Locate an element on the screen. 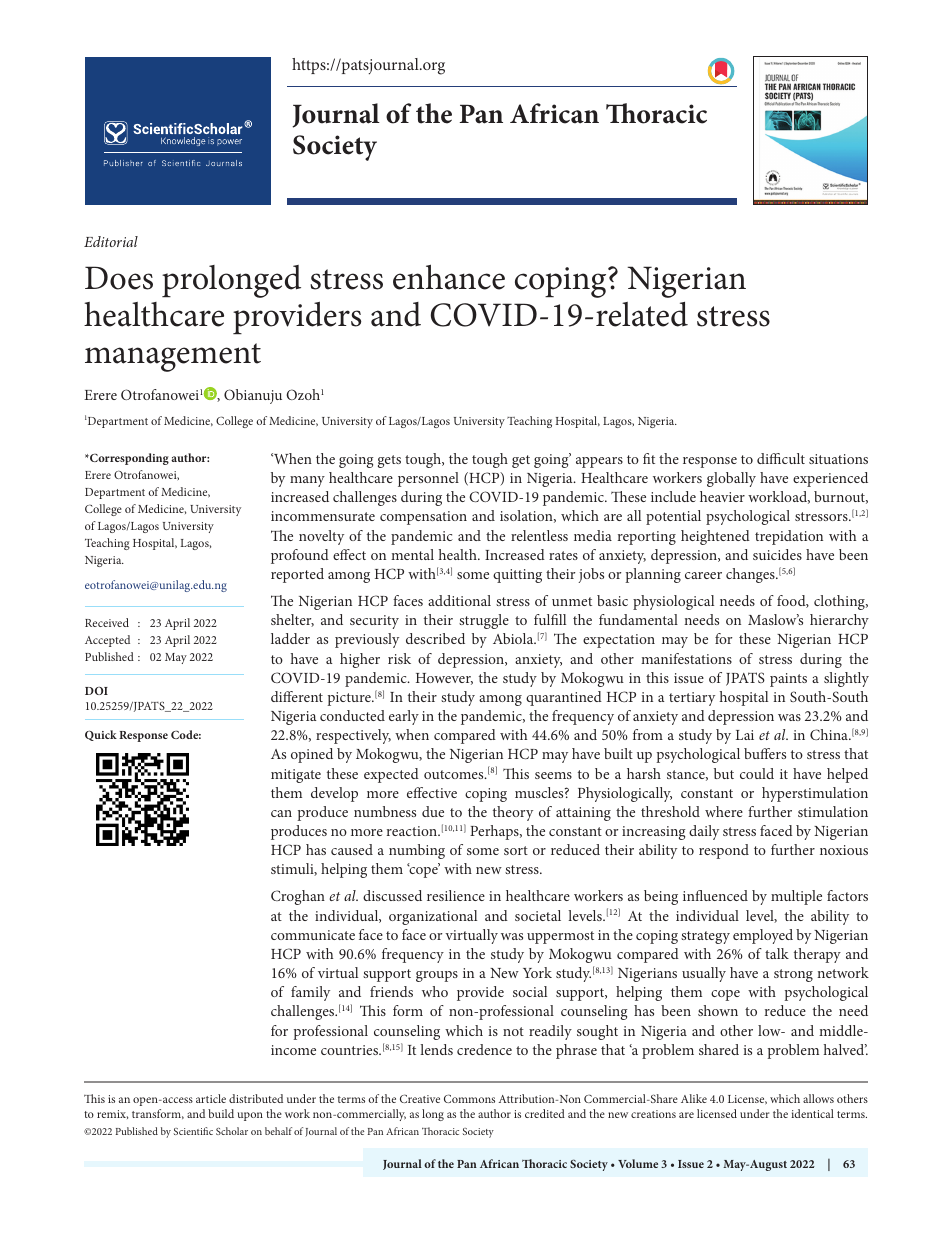  article is located at coordinates (211, 1098).
